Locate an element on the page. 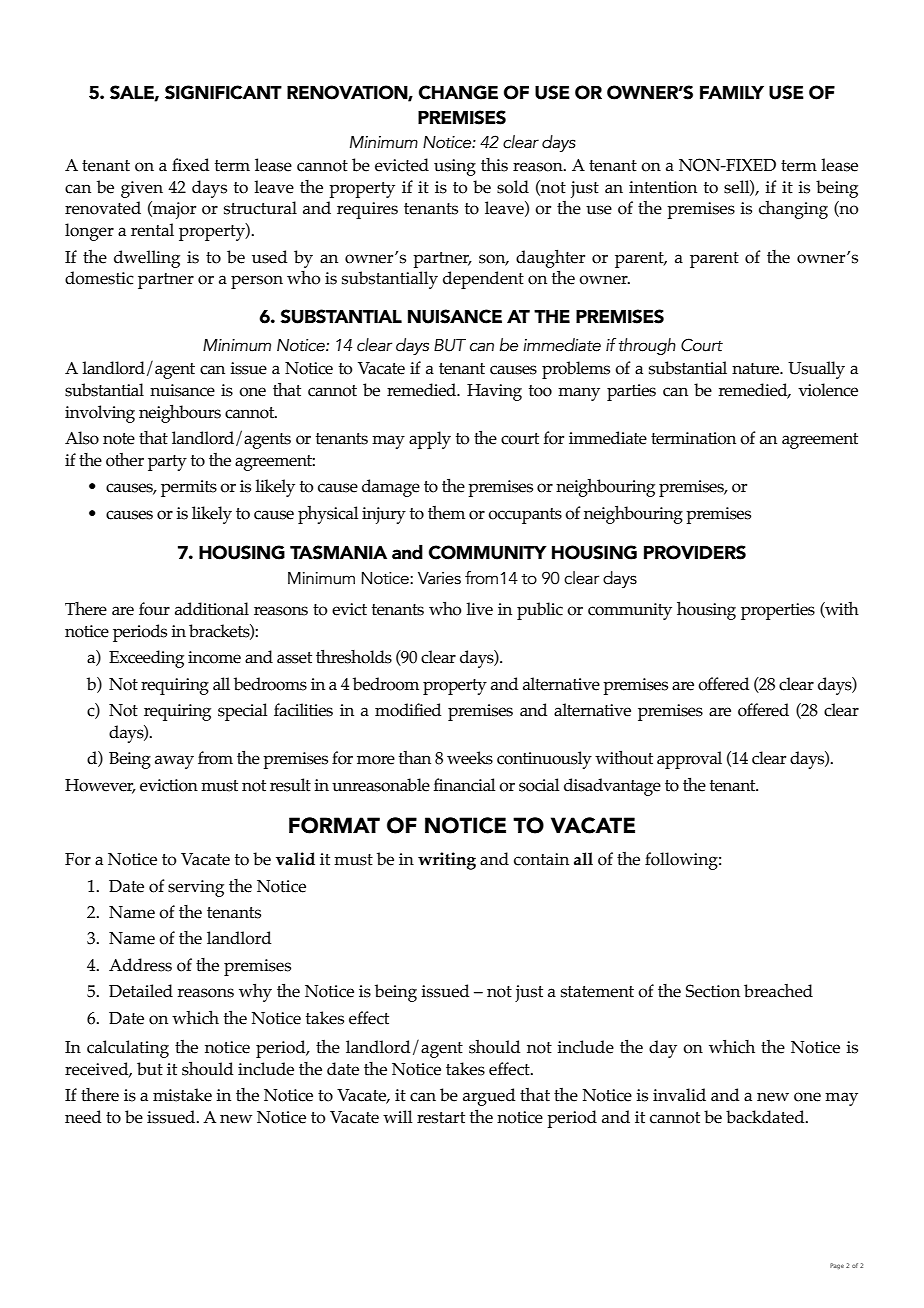 Image resolution: width=924 pixels, height=1308 pixels. Page is located at coordinates (837, 1266).
